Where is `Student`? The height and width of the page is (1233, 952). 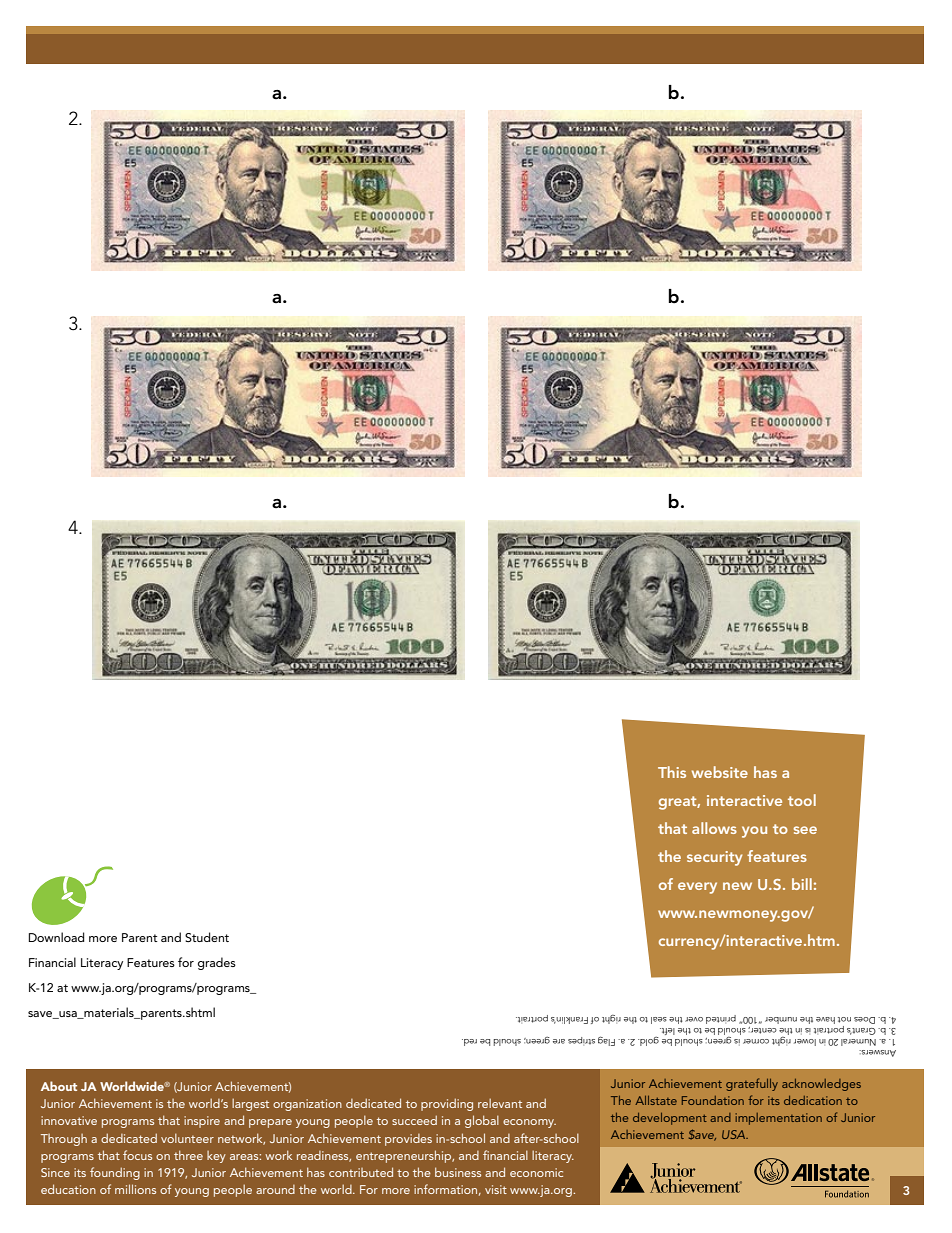 Student is located at coordinates (207, 937).
